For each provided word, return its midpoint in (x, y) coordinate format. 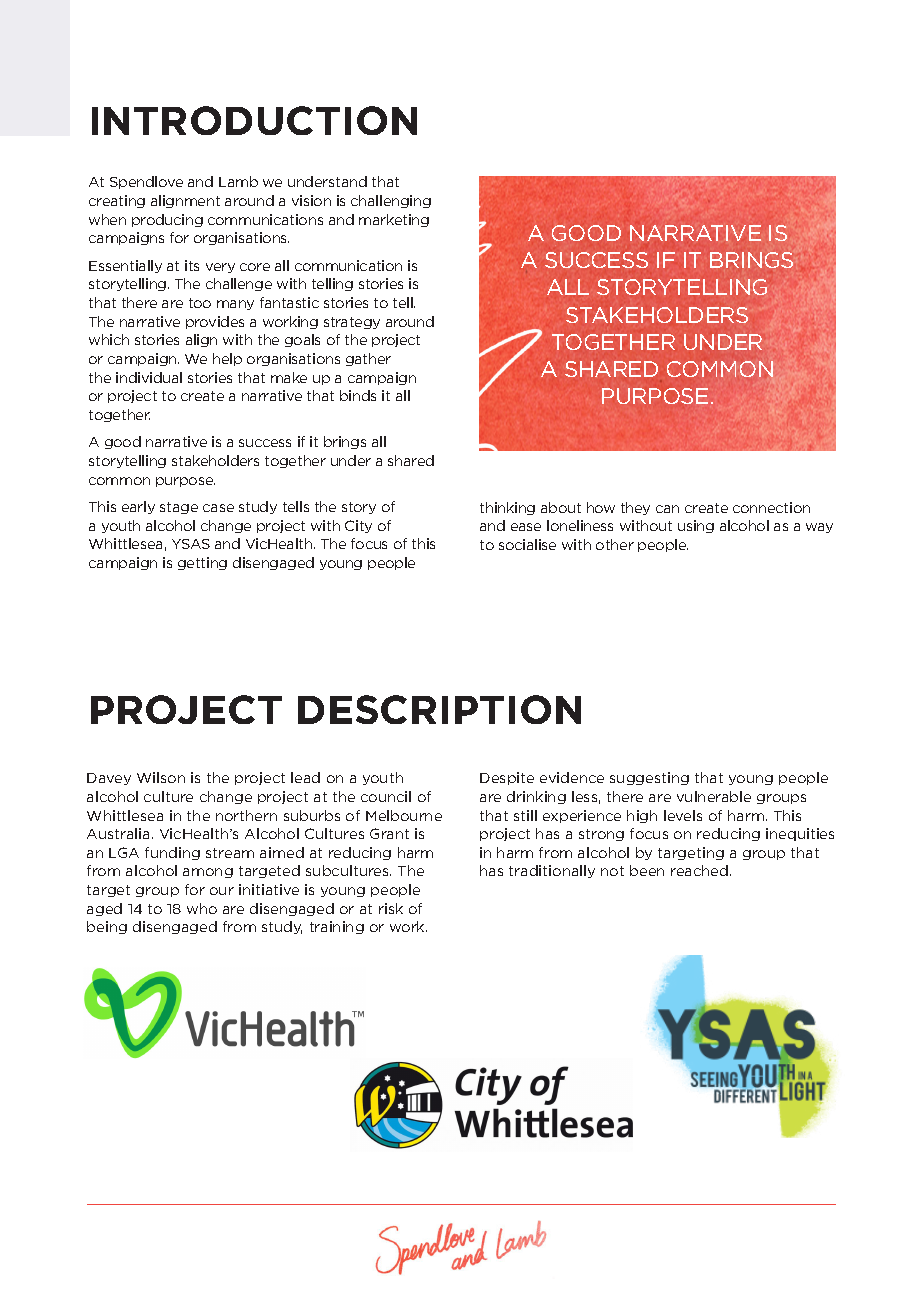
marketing (394, 220)
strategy (352, 323)
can (667, 509)
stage (179, 508)
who (202, 908)
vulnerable (714, 796)
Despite (507, 778)
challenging (391, 201)
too (200, 303)
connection (771, 507)
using (696, 526)
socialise (527, 544)
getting (202, 563)
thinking (507, 508)
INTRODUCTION (254, 120)
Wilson (161, 777)
